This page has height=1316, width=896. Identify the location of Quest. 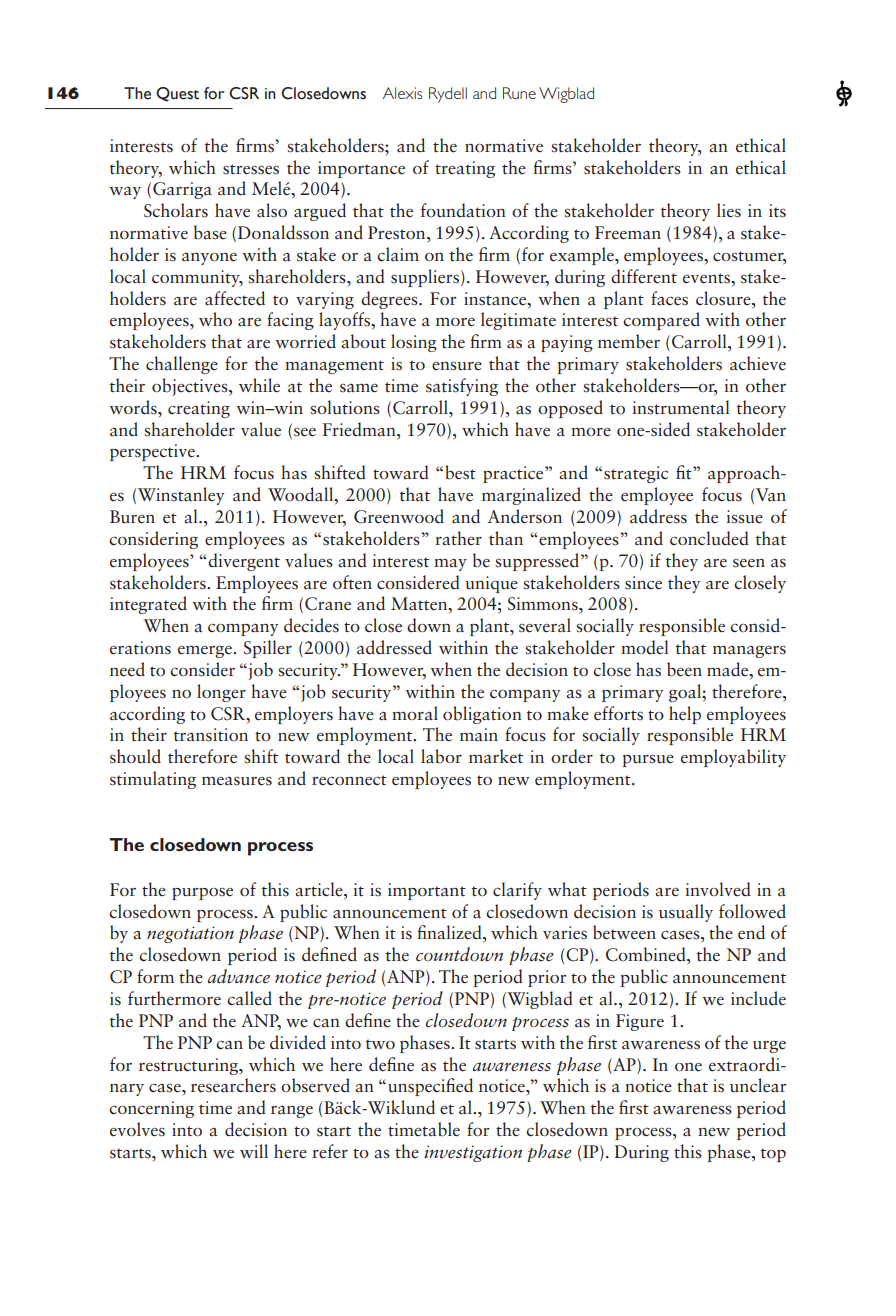
(177, 94).
